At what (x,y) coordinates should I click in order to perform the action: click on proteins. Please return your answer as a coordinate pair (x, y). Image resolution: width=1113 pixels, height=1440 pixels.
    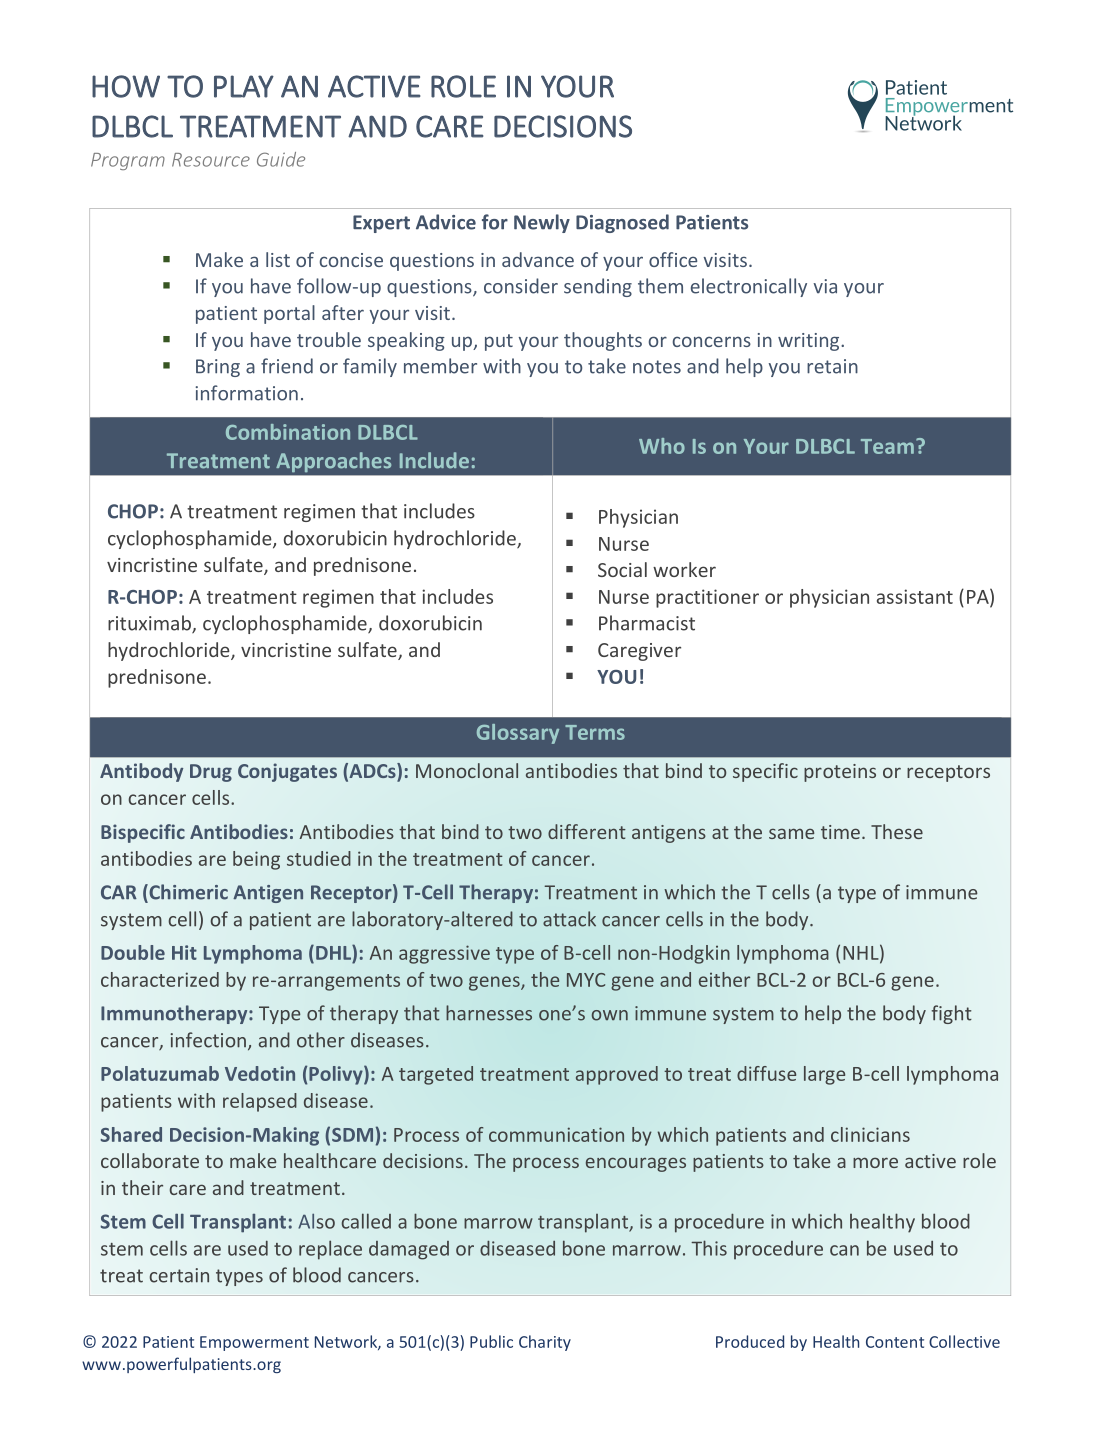
    Looking at the image, I should click on (840, 773).
